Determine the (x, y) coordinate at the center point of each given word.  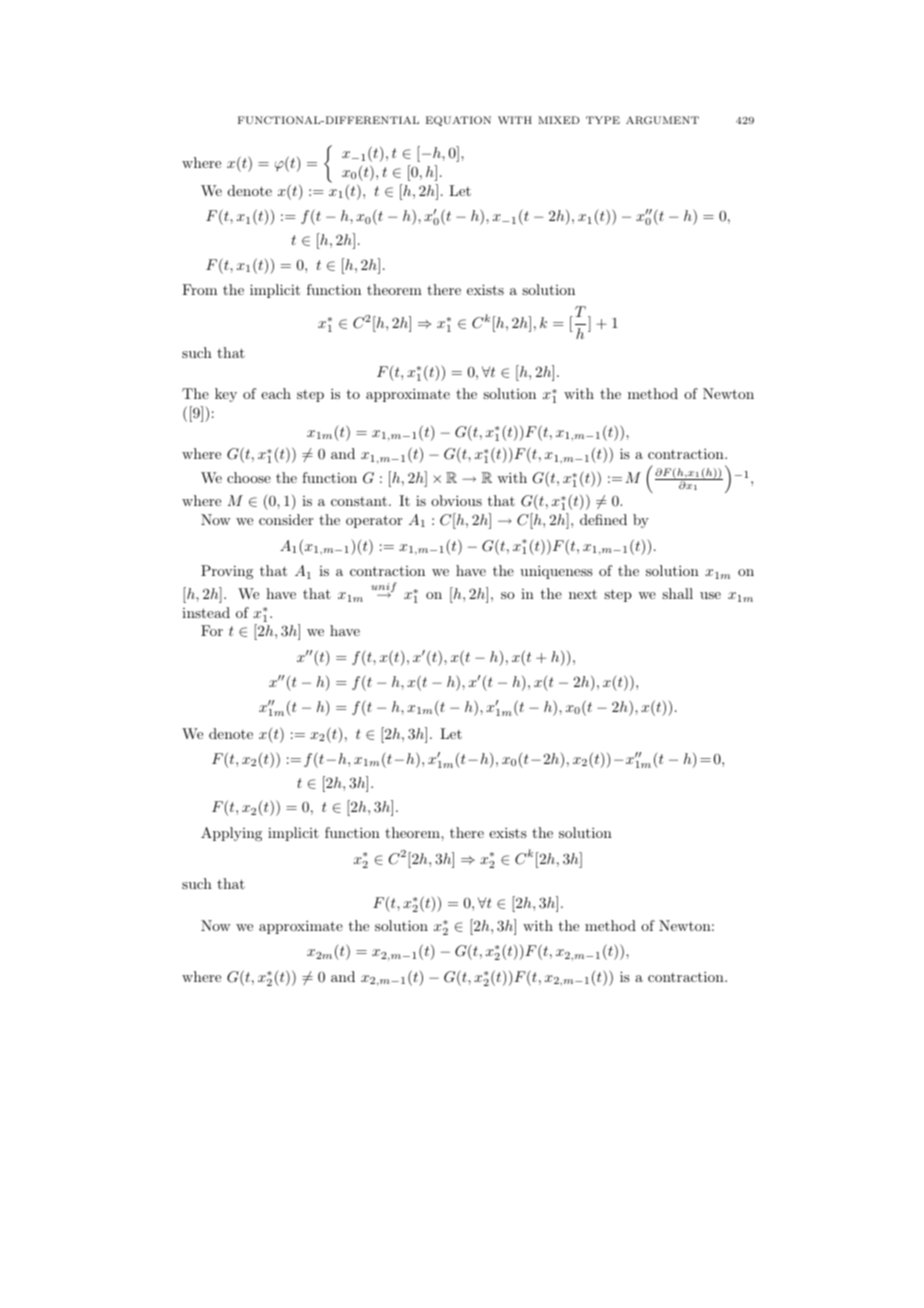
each (276, 393)
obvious (456, 500)
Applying (231, 834)
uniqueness (556, 572)
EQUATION (458, 121)
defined (603, 519)
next (583, 594)
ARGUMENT (662, 120)
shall (677, 593)
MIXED (559, 120)
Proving (227, 572)
